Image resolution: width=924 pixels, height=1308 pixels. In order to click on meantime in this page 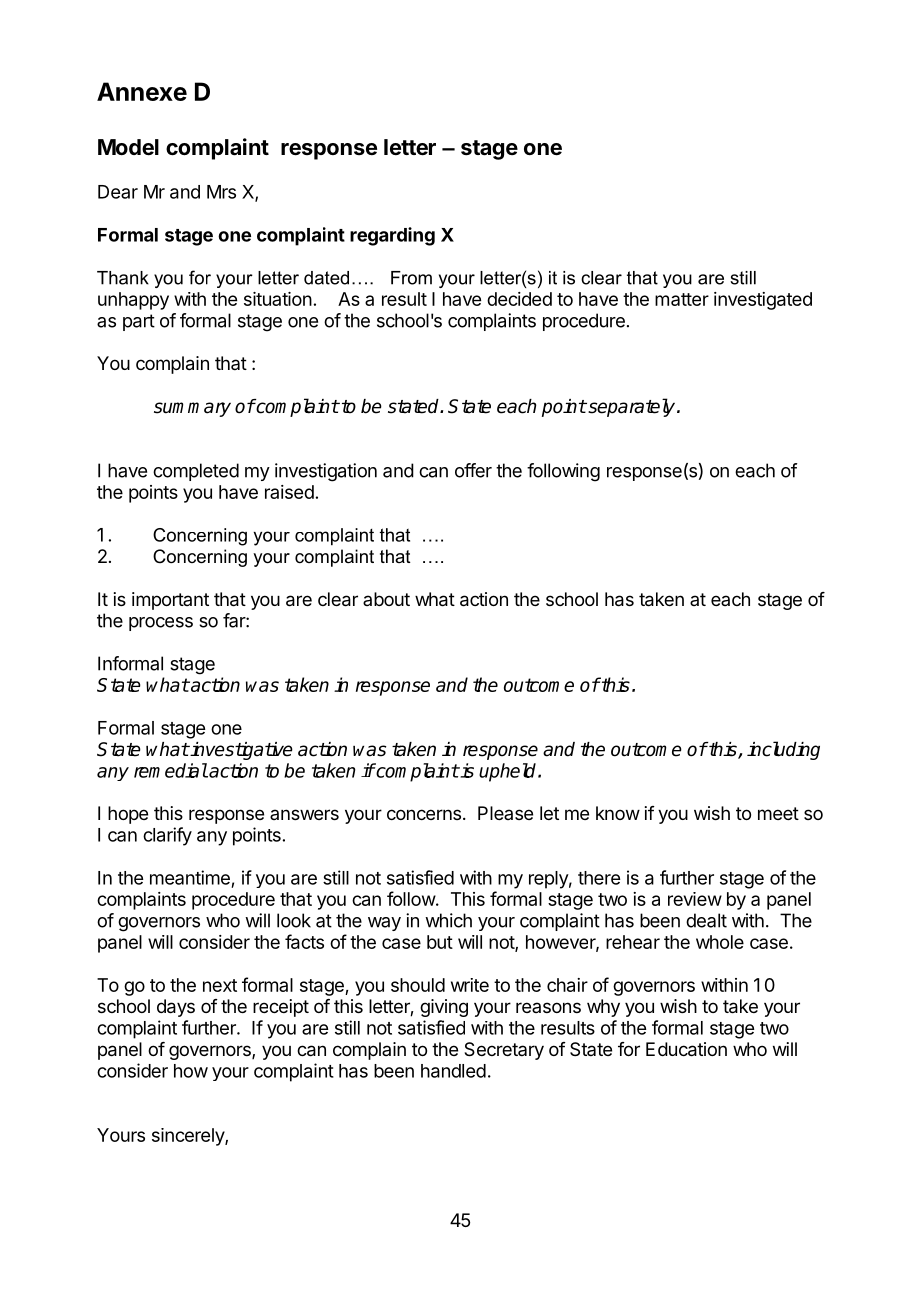, I will do `click(190, 877)`.
